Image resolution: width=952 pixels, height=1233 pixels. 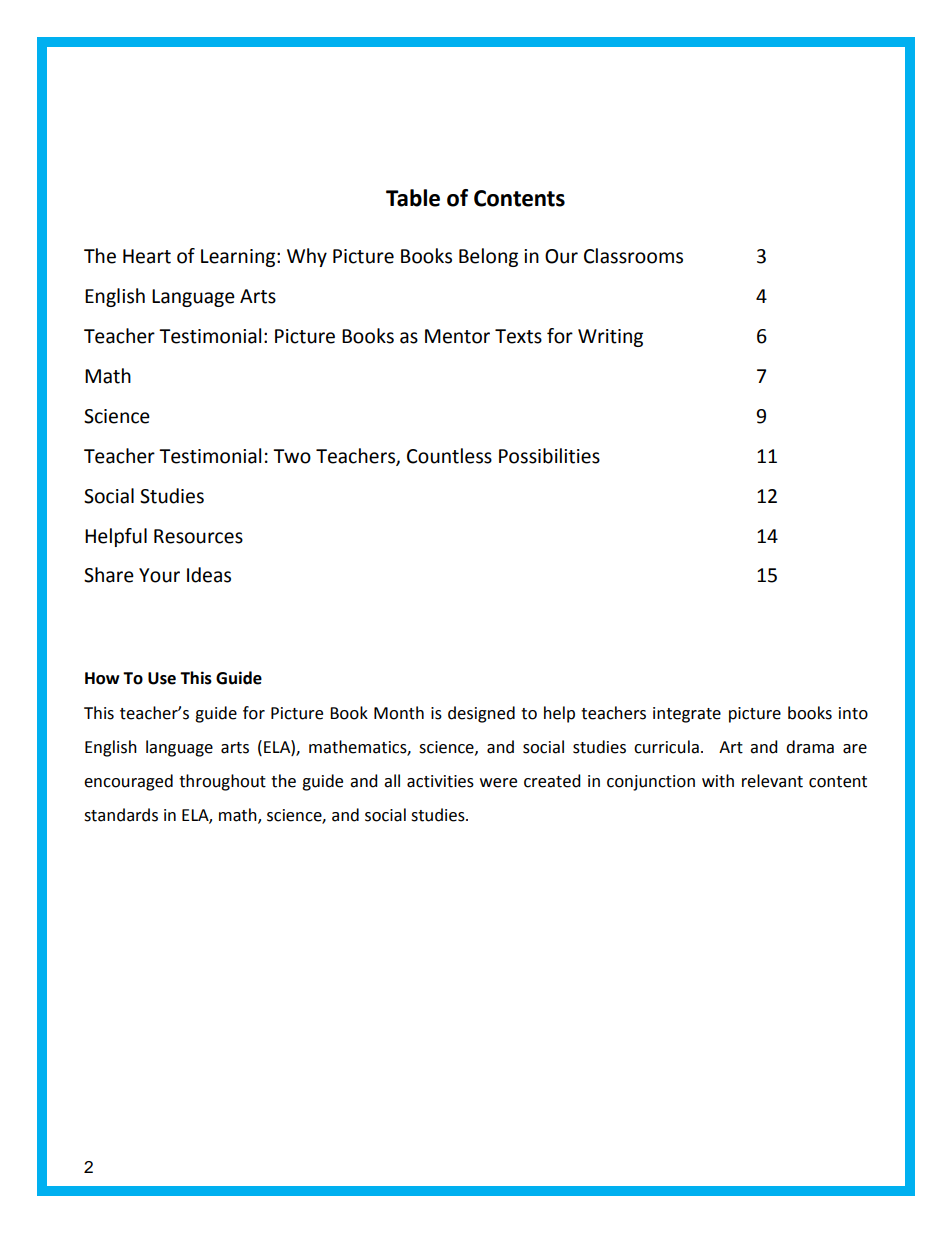 What do you see at coordinates (162, 678) in the image?
I see `Use` at bounding box center [162, 678].
